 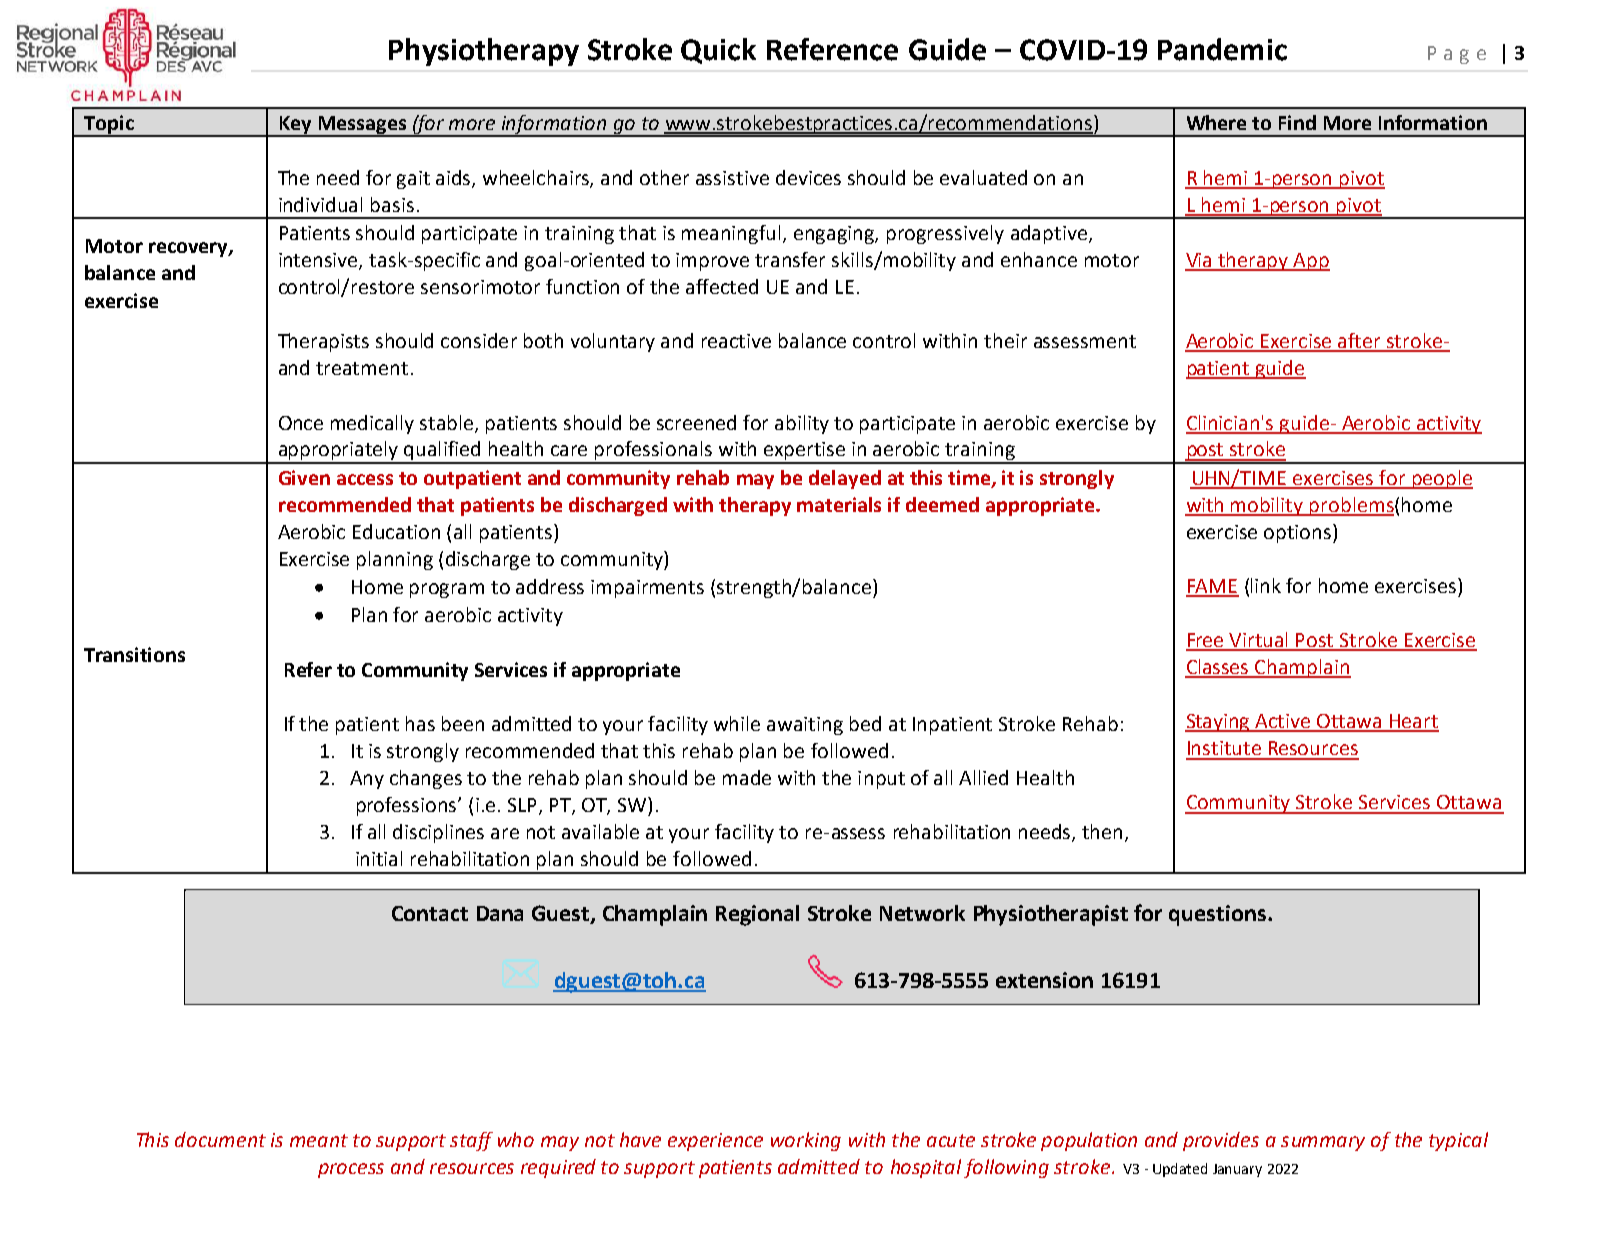 I want to click on Quick, so click(x=718, y=51).
